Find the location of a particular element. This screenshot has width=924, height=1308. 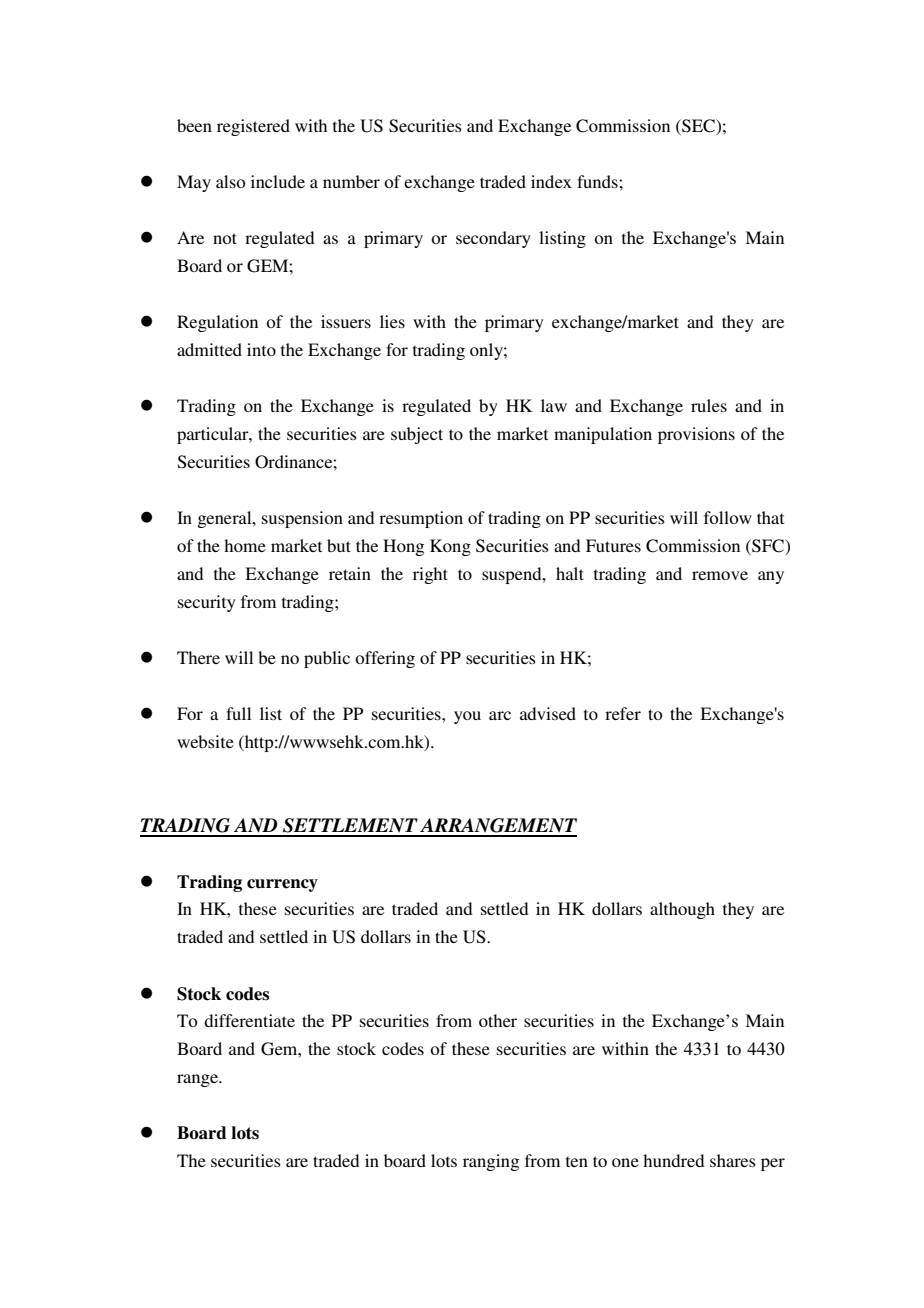

remove is located at coordinates (720, 575).
